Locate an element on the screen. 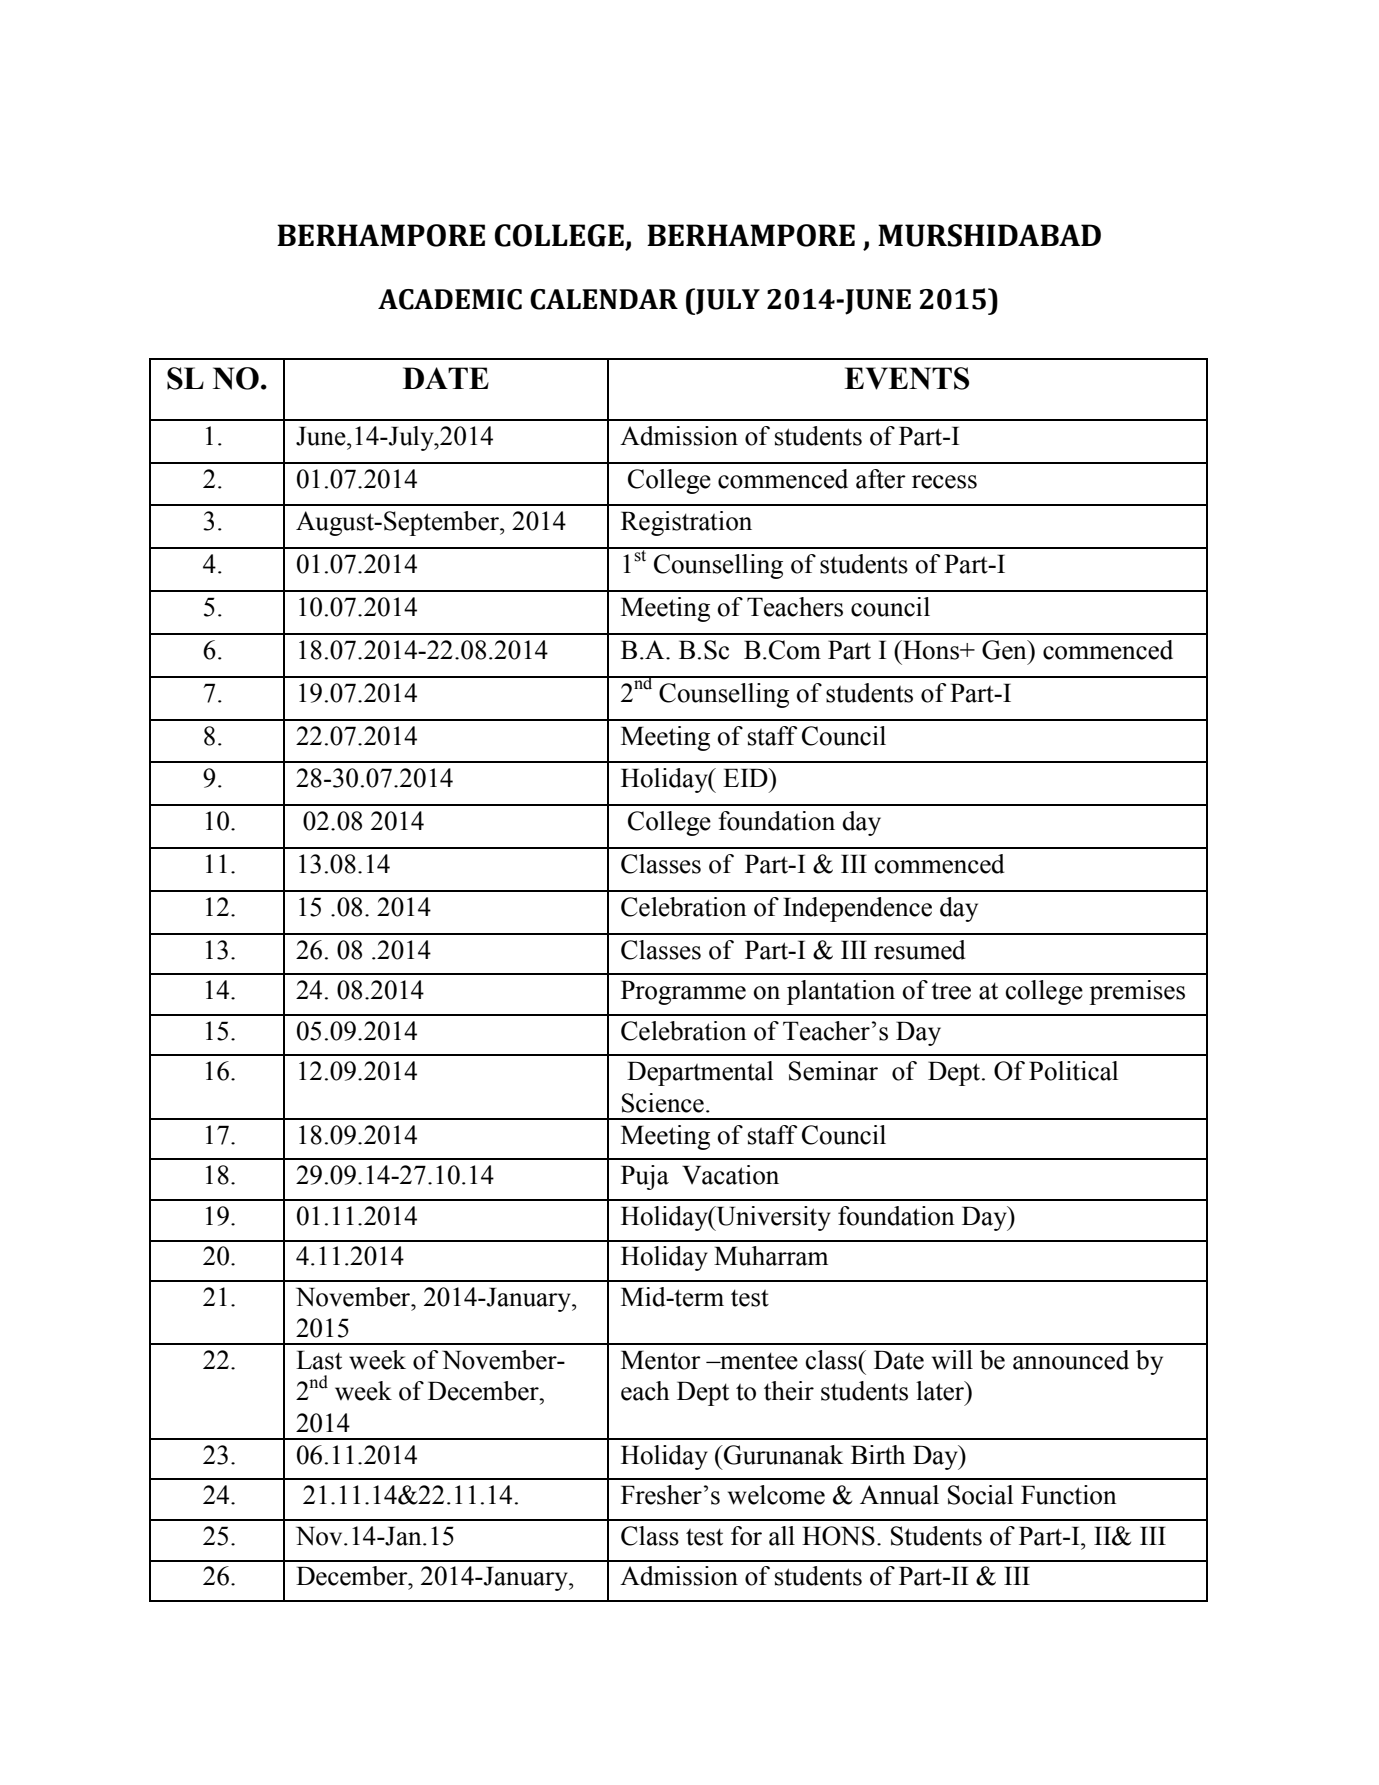 The image size is (1379, 1785). EID is located at coordinates (746, 777).
